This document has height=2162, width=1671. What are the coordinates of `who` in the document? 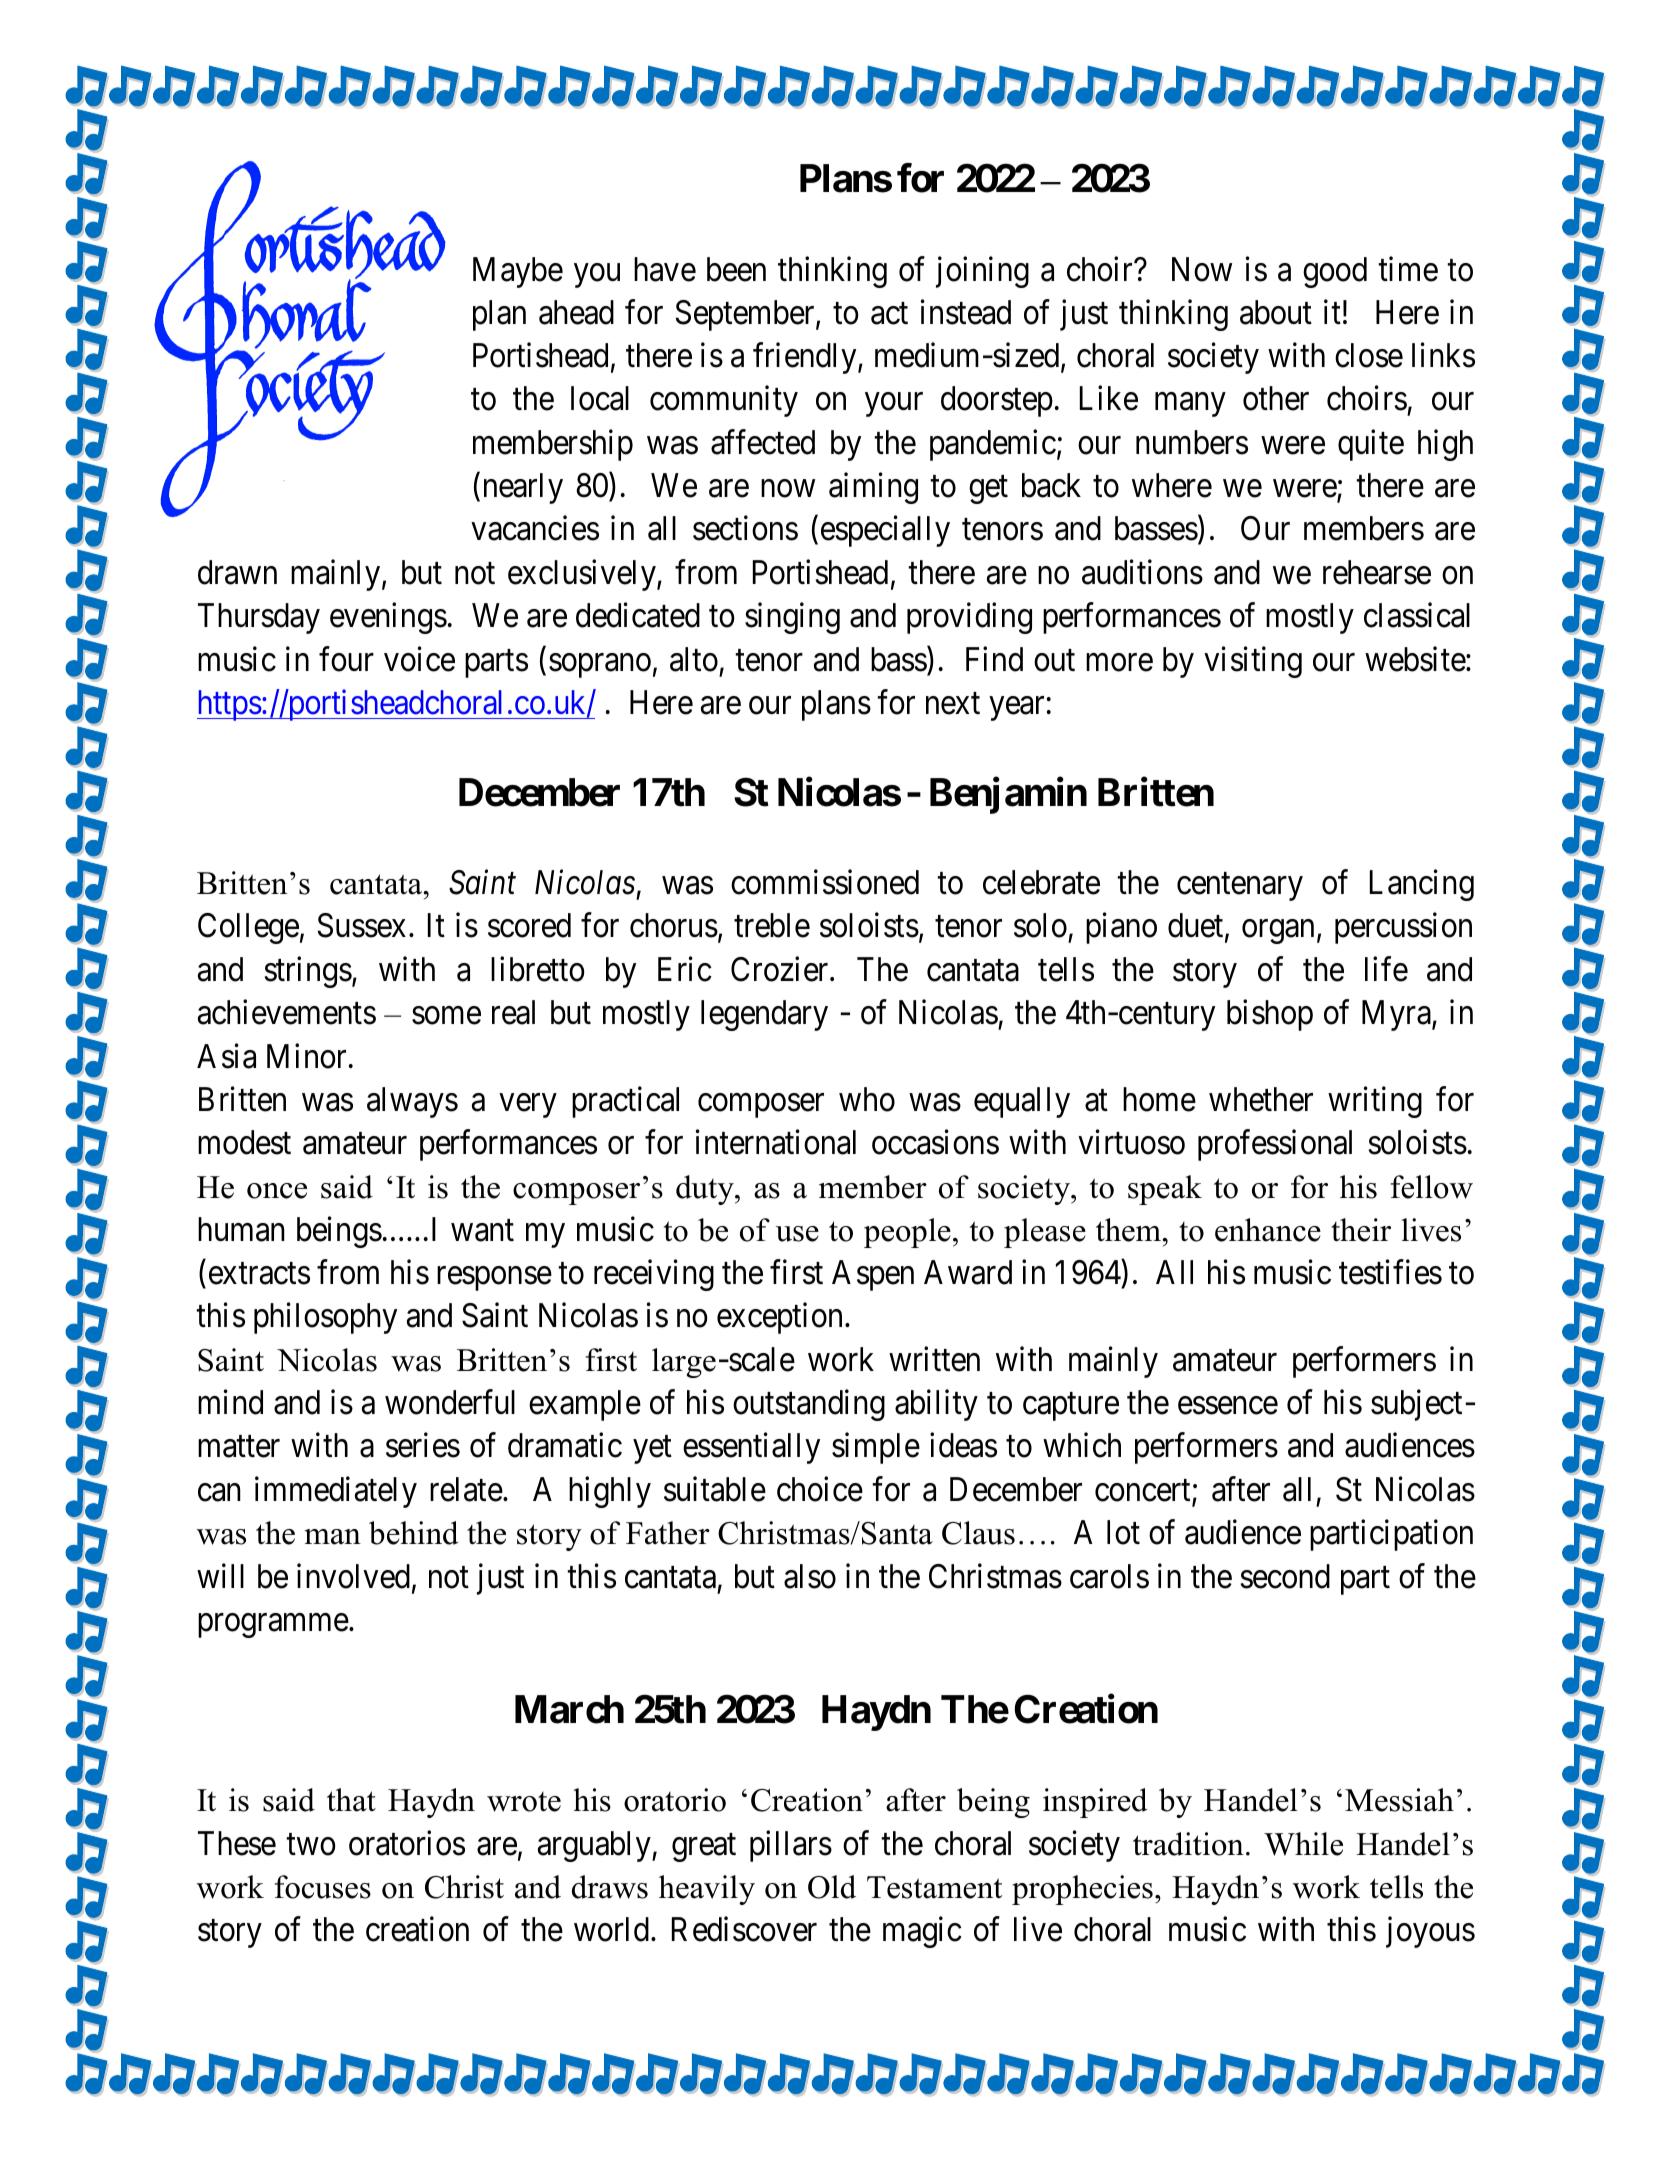 It's located at (867, 1099).
